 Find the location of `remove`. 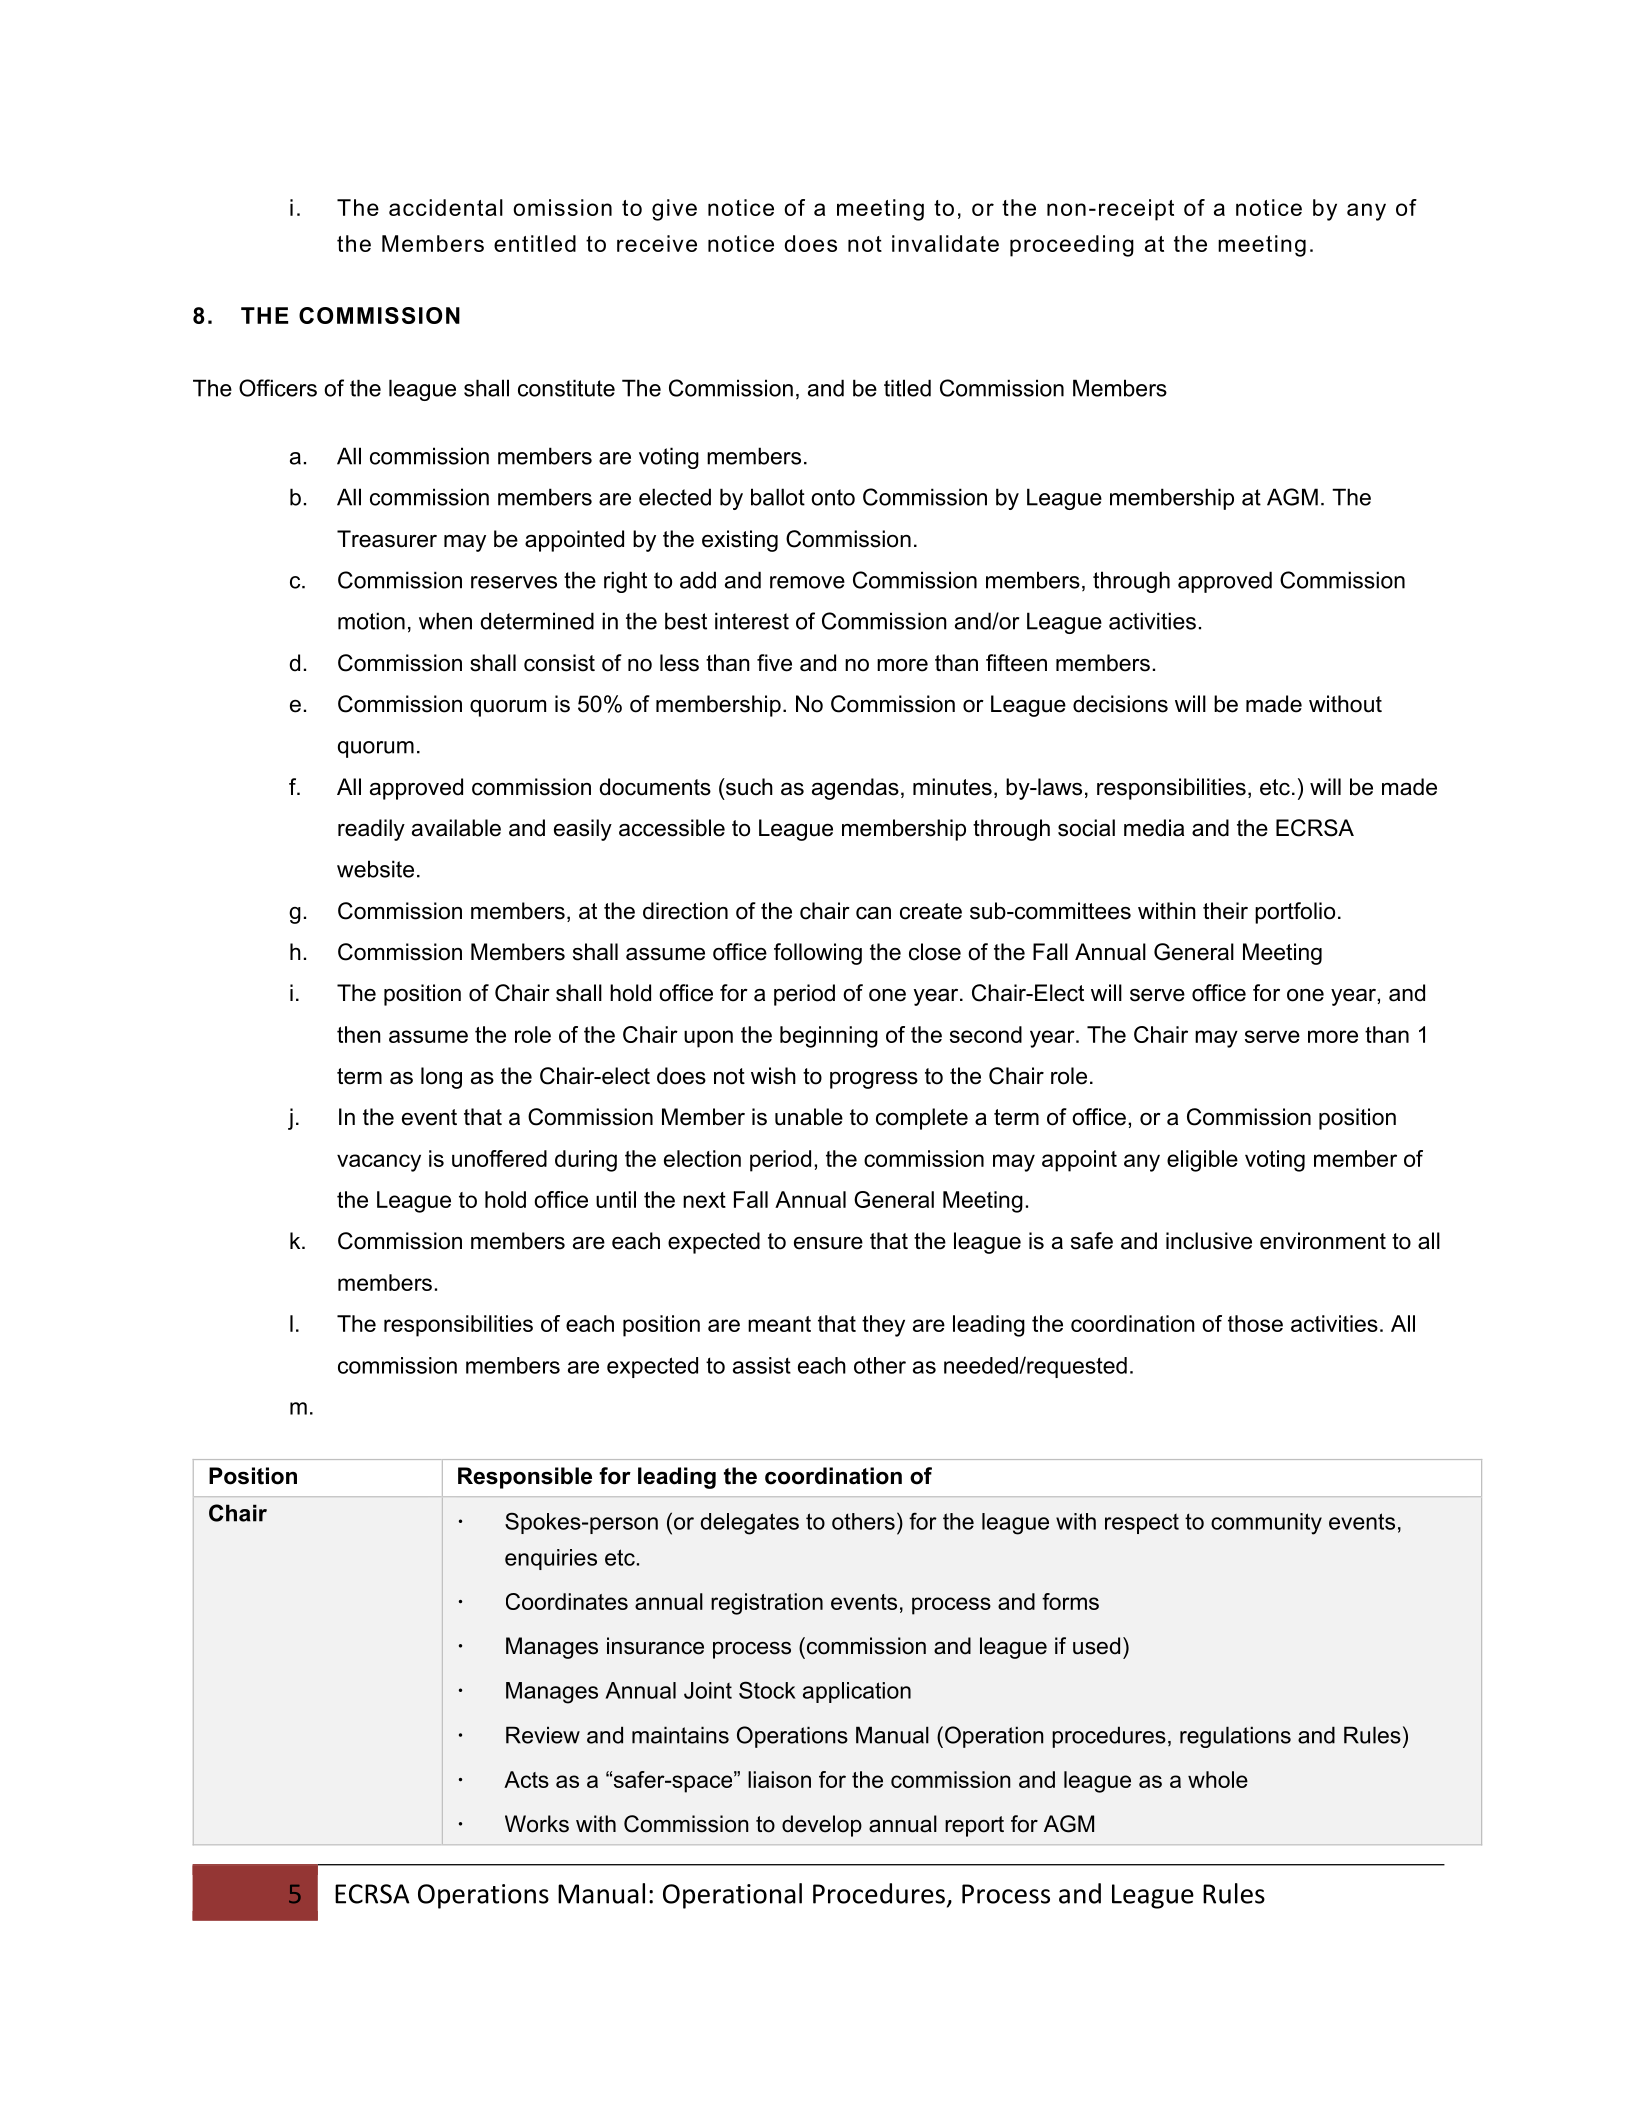

remove is located at coordinates (807, 582).
